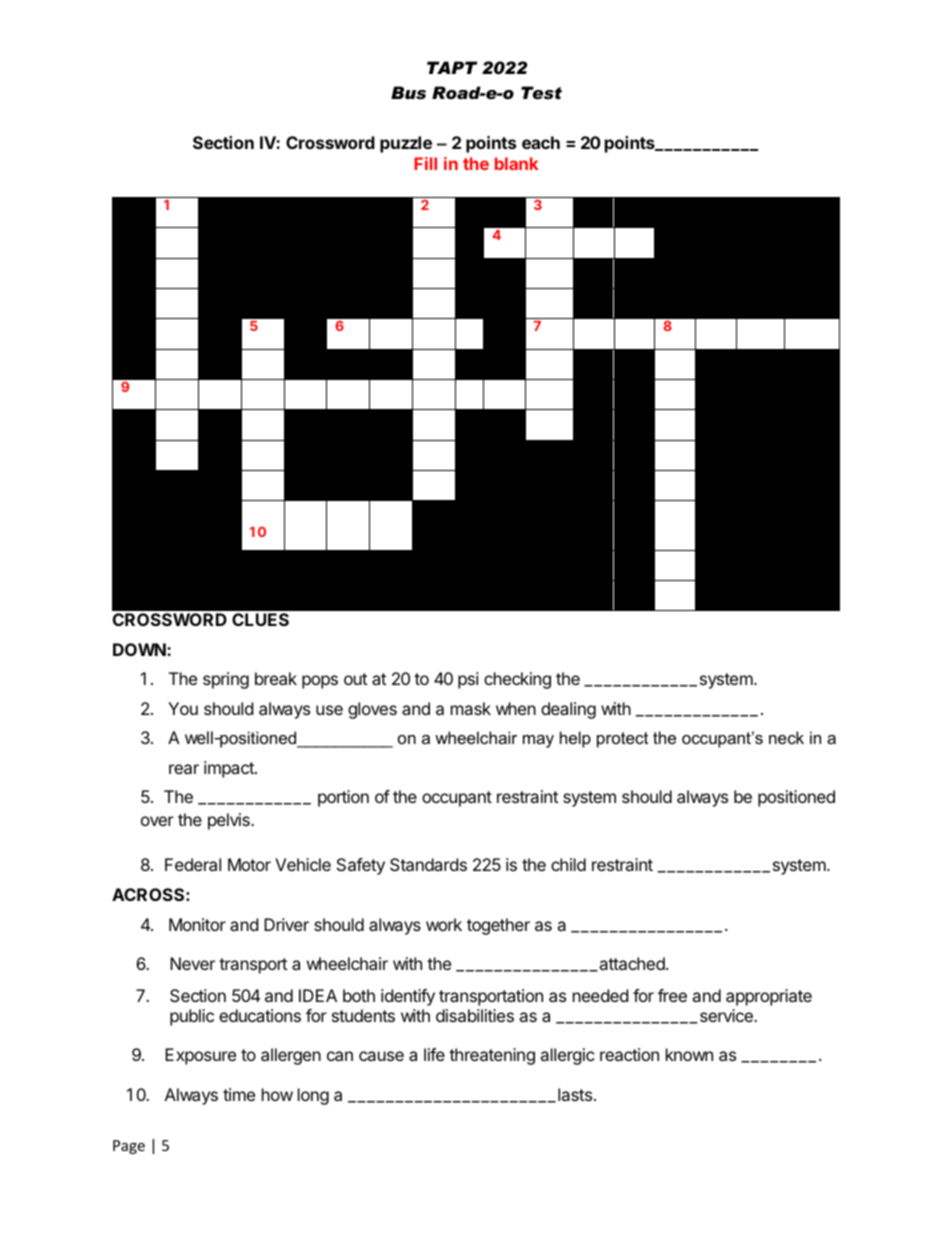 Image resolution: width=952 pixels, height=1233 pixels. Describe the element at coordinates (425, 163) in the page. I see `Fill` at that location.
